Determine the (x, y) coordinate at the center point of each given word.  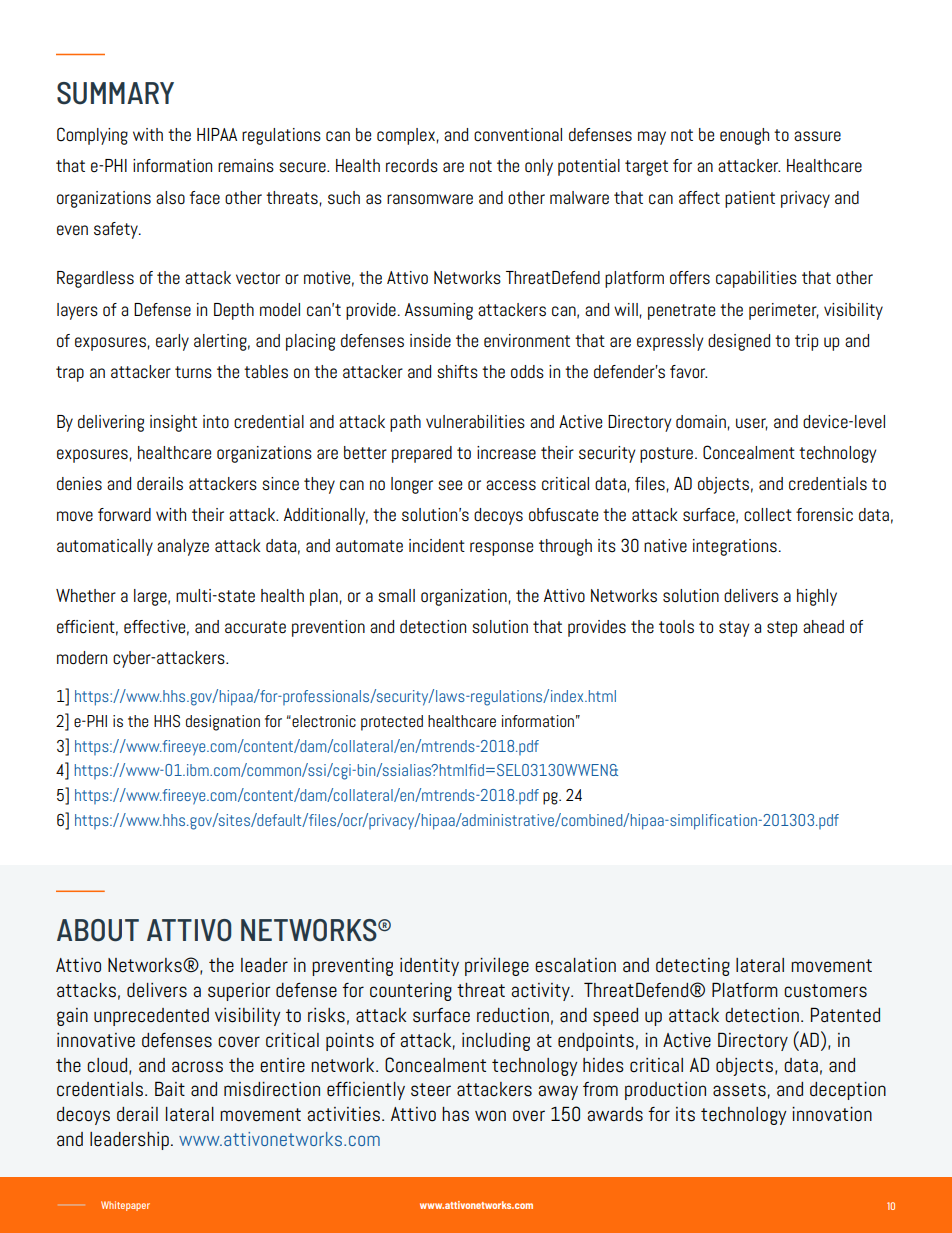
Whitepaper (125, 1206)
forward (124, 515)
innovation (832, 1114)
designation (223, 723)
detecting (693, 967)
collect (768, 514)
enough (744, 136)
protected (392, 723)
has (455, 1114)
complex (406, 136)
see (450, 485)
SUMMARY (115, 93)
